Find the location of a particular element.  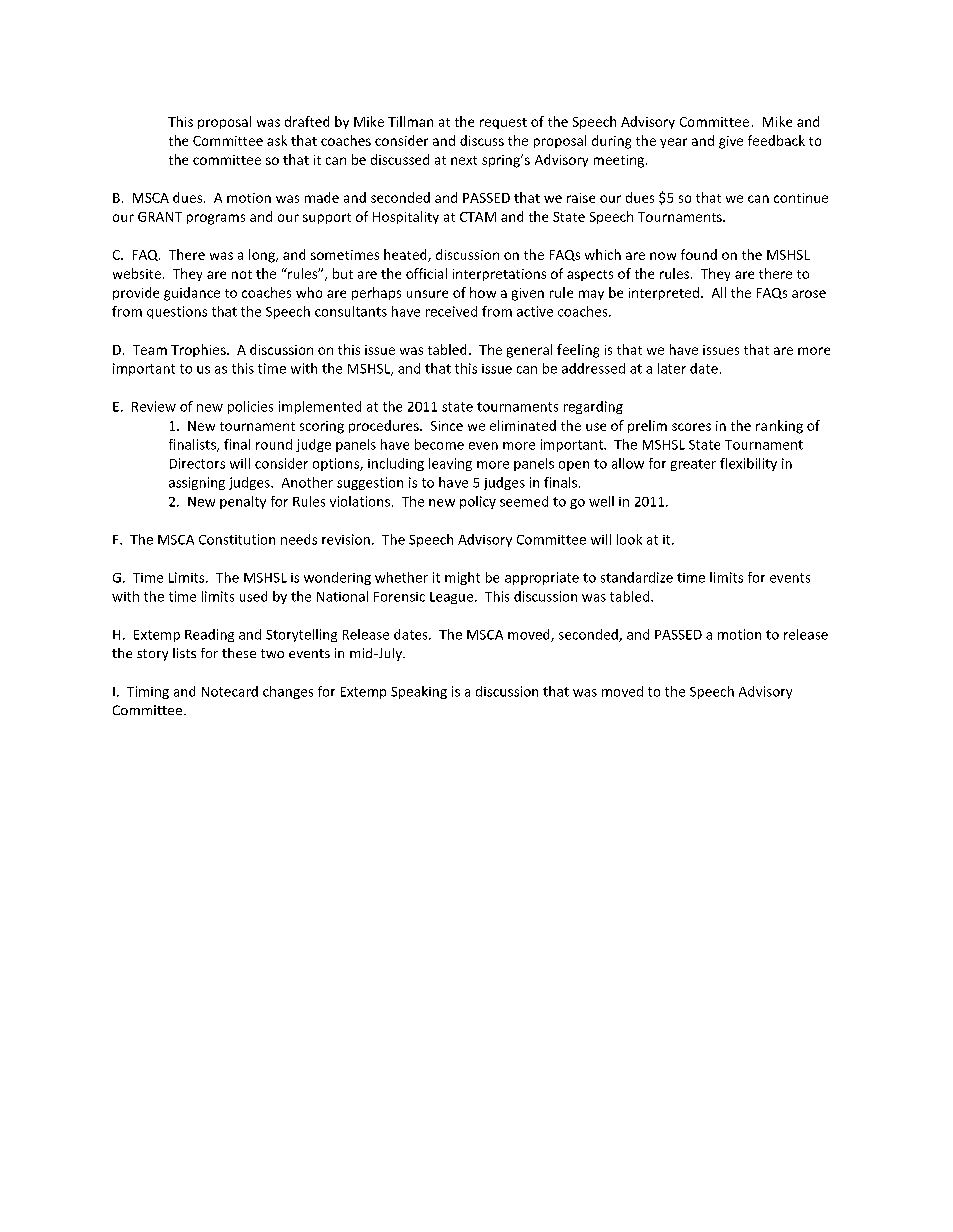

request is located at coordinates (503, 123).
